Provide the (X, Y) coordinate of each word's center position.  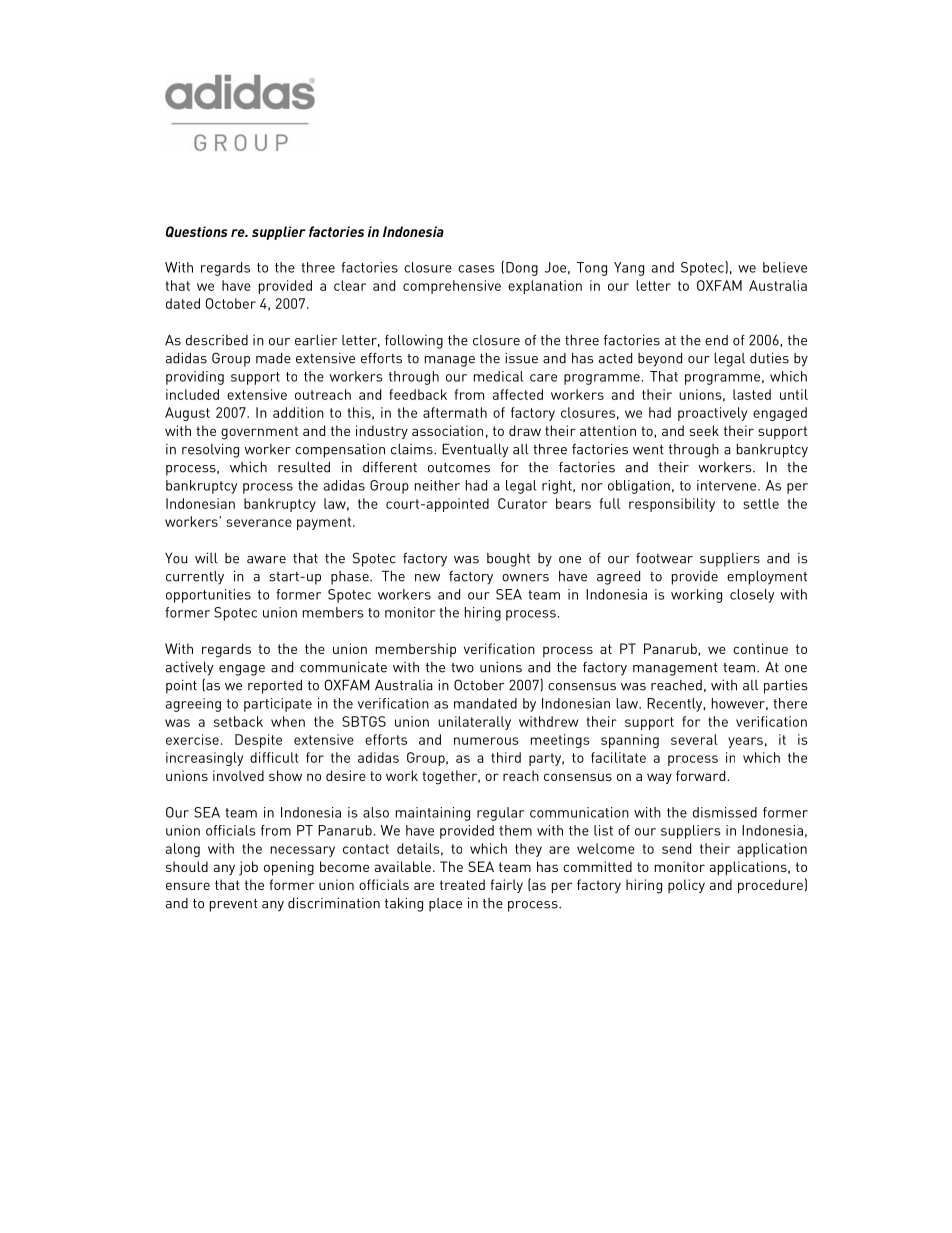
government (259, 433)
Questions (196, 232)
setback (238, 721)
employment (767, 578)
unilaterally (474, 723)
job (248, 868)
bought (508, 560)
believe (785, 267)
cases (476, 269)
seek (704, 430)
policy (686, 886)
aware (266, 560)
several (694, 739)
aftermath (455, 412)
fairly (506, 886)
